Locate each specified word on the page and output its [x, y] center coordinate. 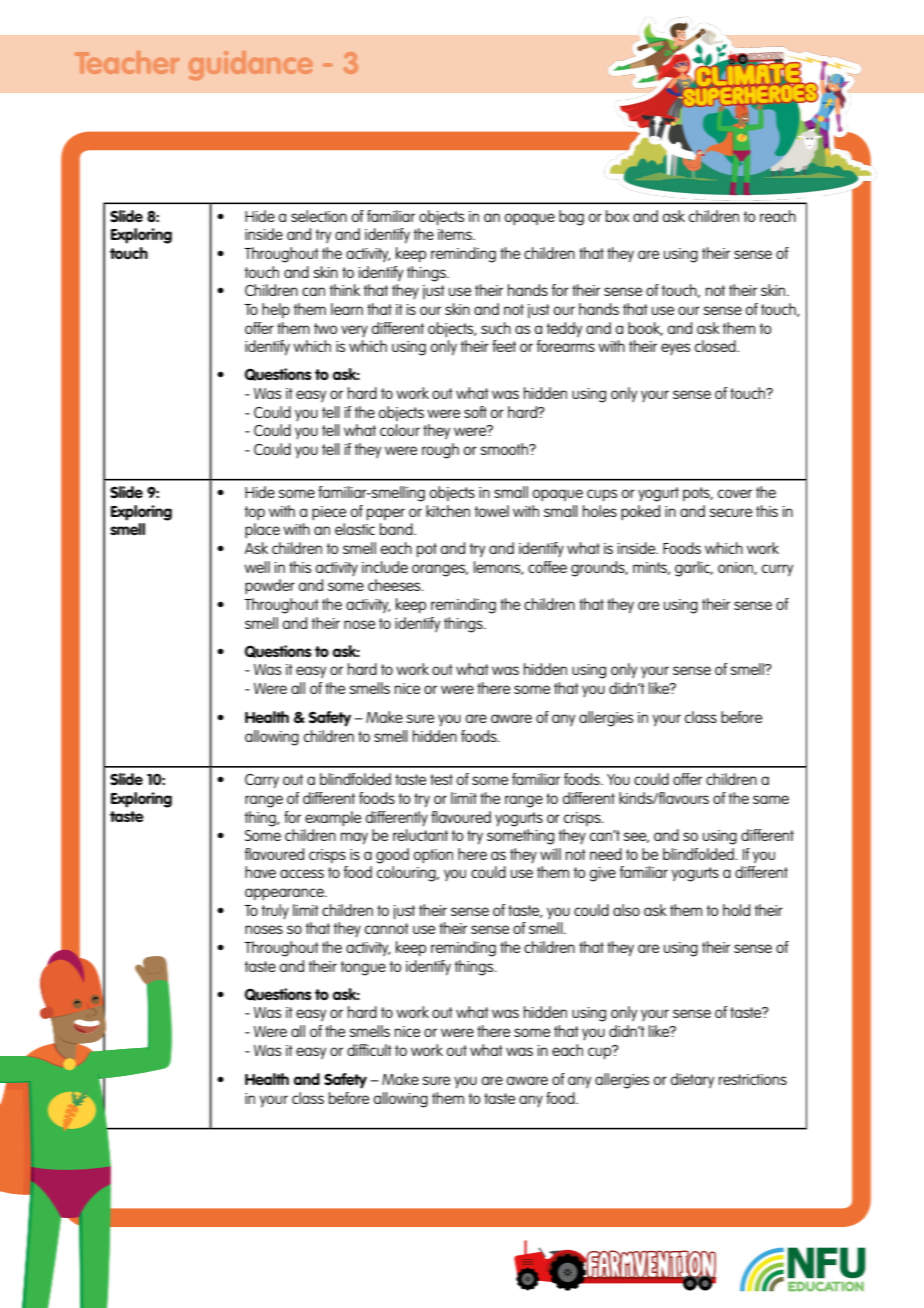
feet [504, 346]
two [325, 328]
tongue [363, 968]
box [617, 216]
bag [571, 218]
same [771, 799]
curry [777, 570]
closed [716, 346]
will [550, 854]
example [333, 818]
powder [270, 586]
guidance [250, 65]
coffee [547, 567]
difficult [369, 1050]
